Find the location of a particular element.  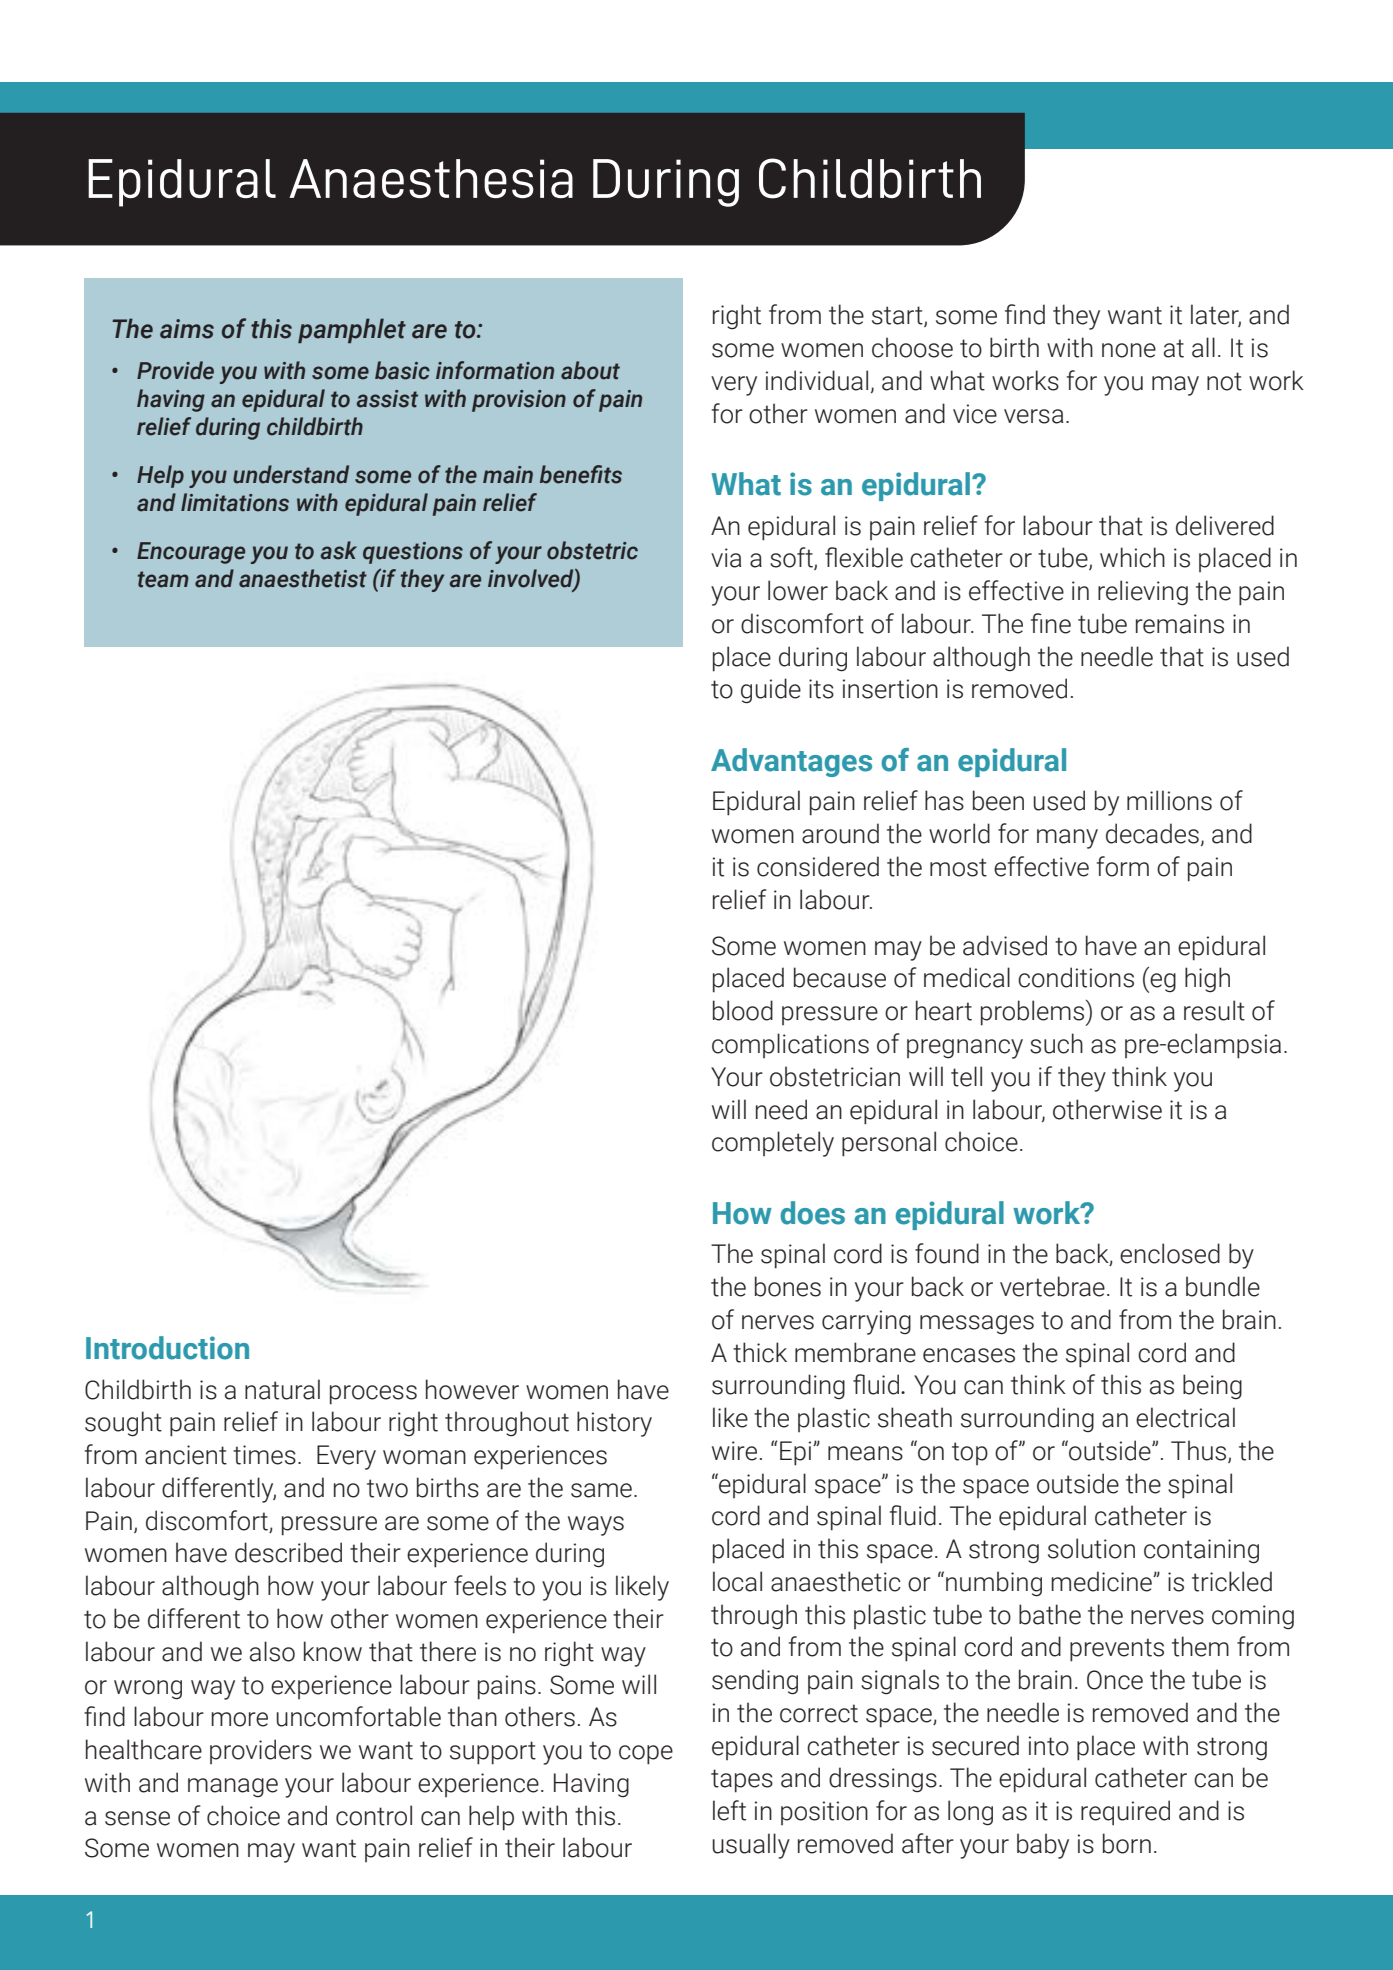

manage is located at coordinates (233, 1788).
